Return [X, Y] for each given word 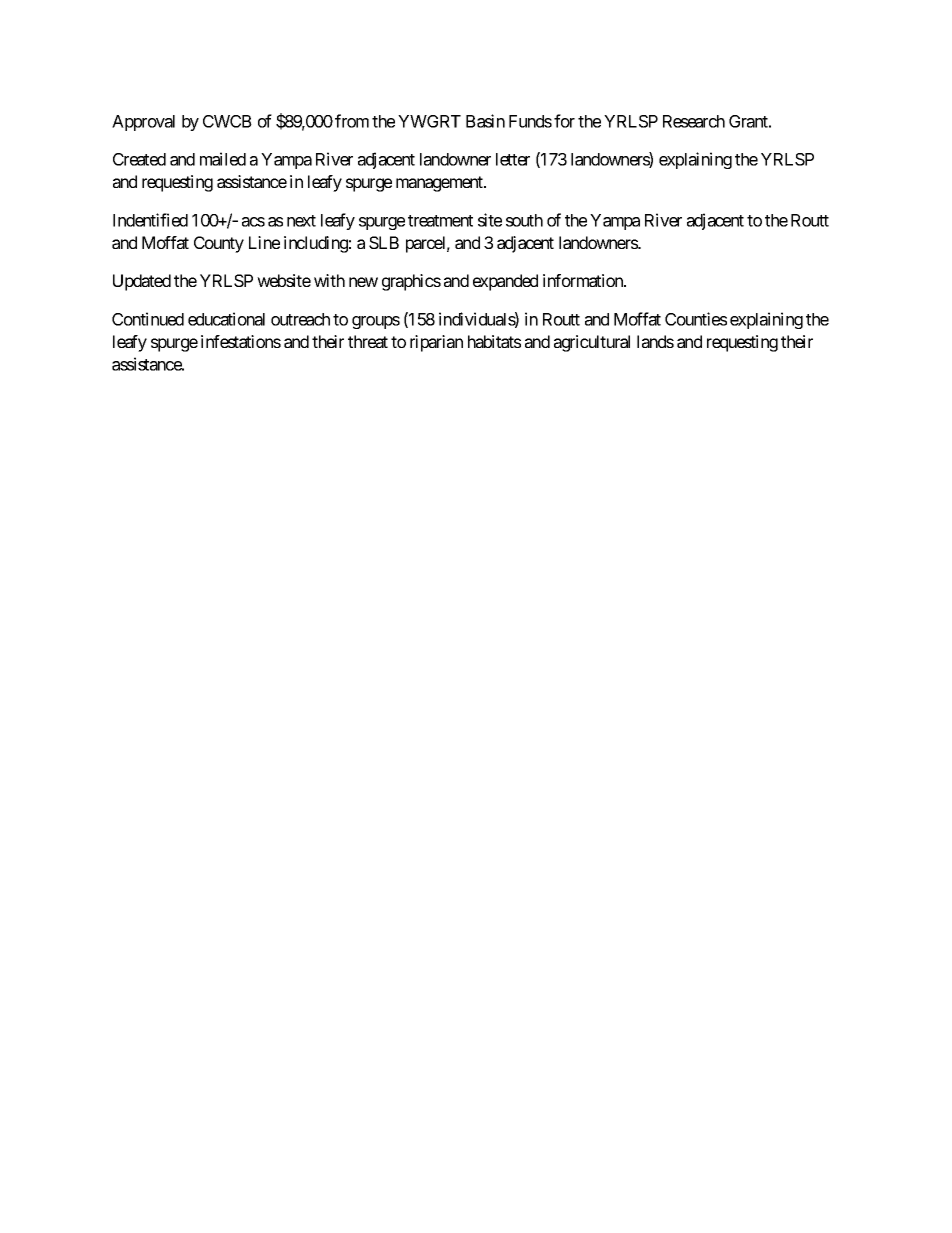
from [352, 121]
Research [694, 121]
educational [226, 319]
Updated [142, 282]
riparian [436, 343]
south [524, 220]
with [329, 280]
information [584, 280]
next [301, 221]
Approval [143, 123]
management [440, 184]
